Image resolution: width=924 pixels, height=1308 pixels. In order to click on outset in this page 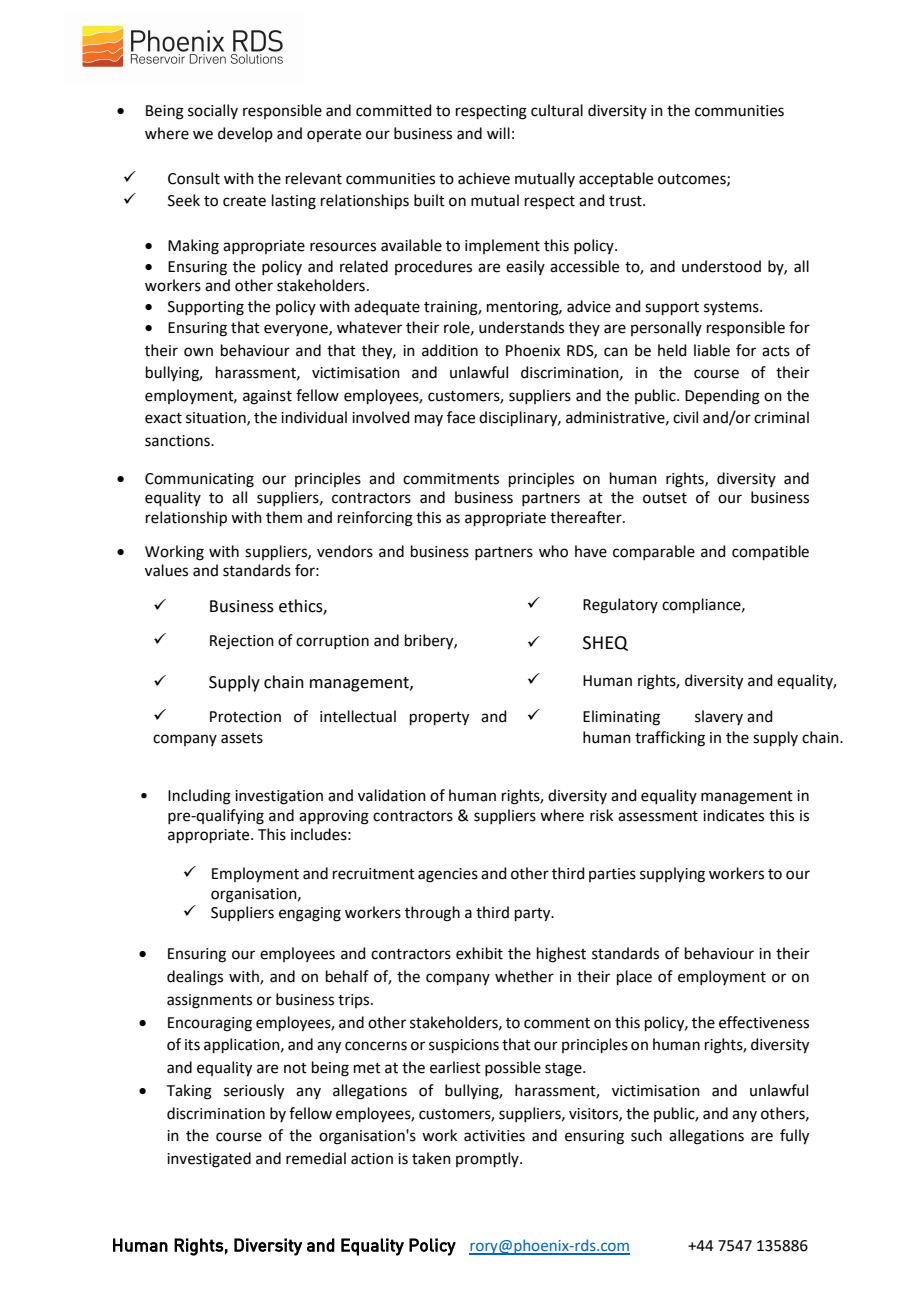, I will do `click(665, 498)`.
